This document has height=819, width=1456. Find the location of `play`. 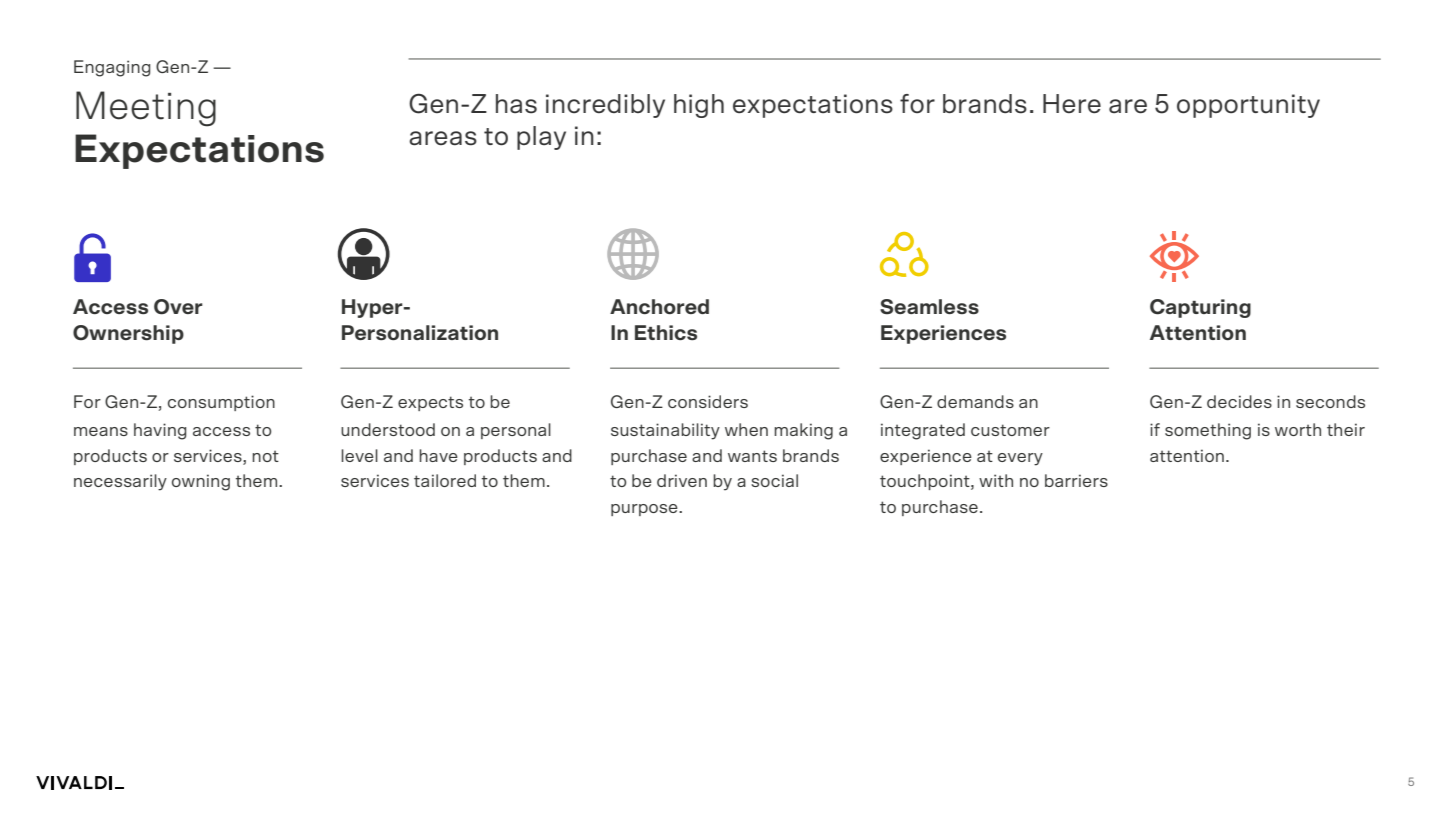

play is located at coordinates (541, 138).
